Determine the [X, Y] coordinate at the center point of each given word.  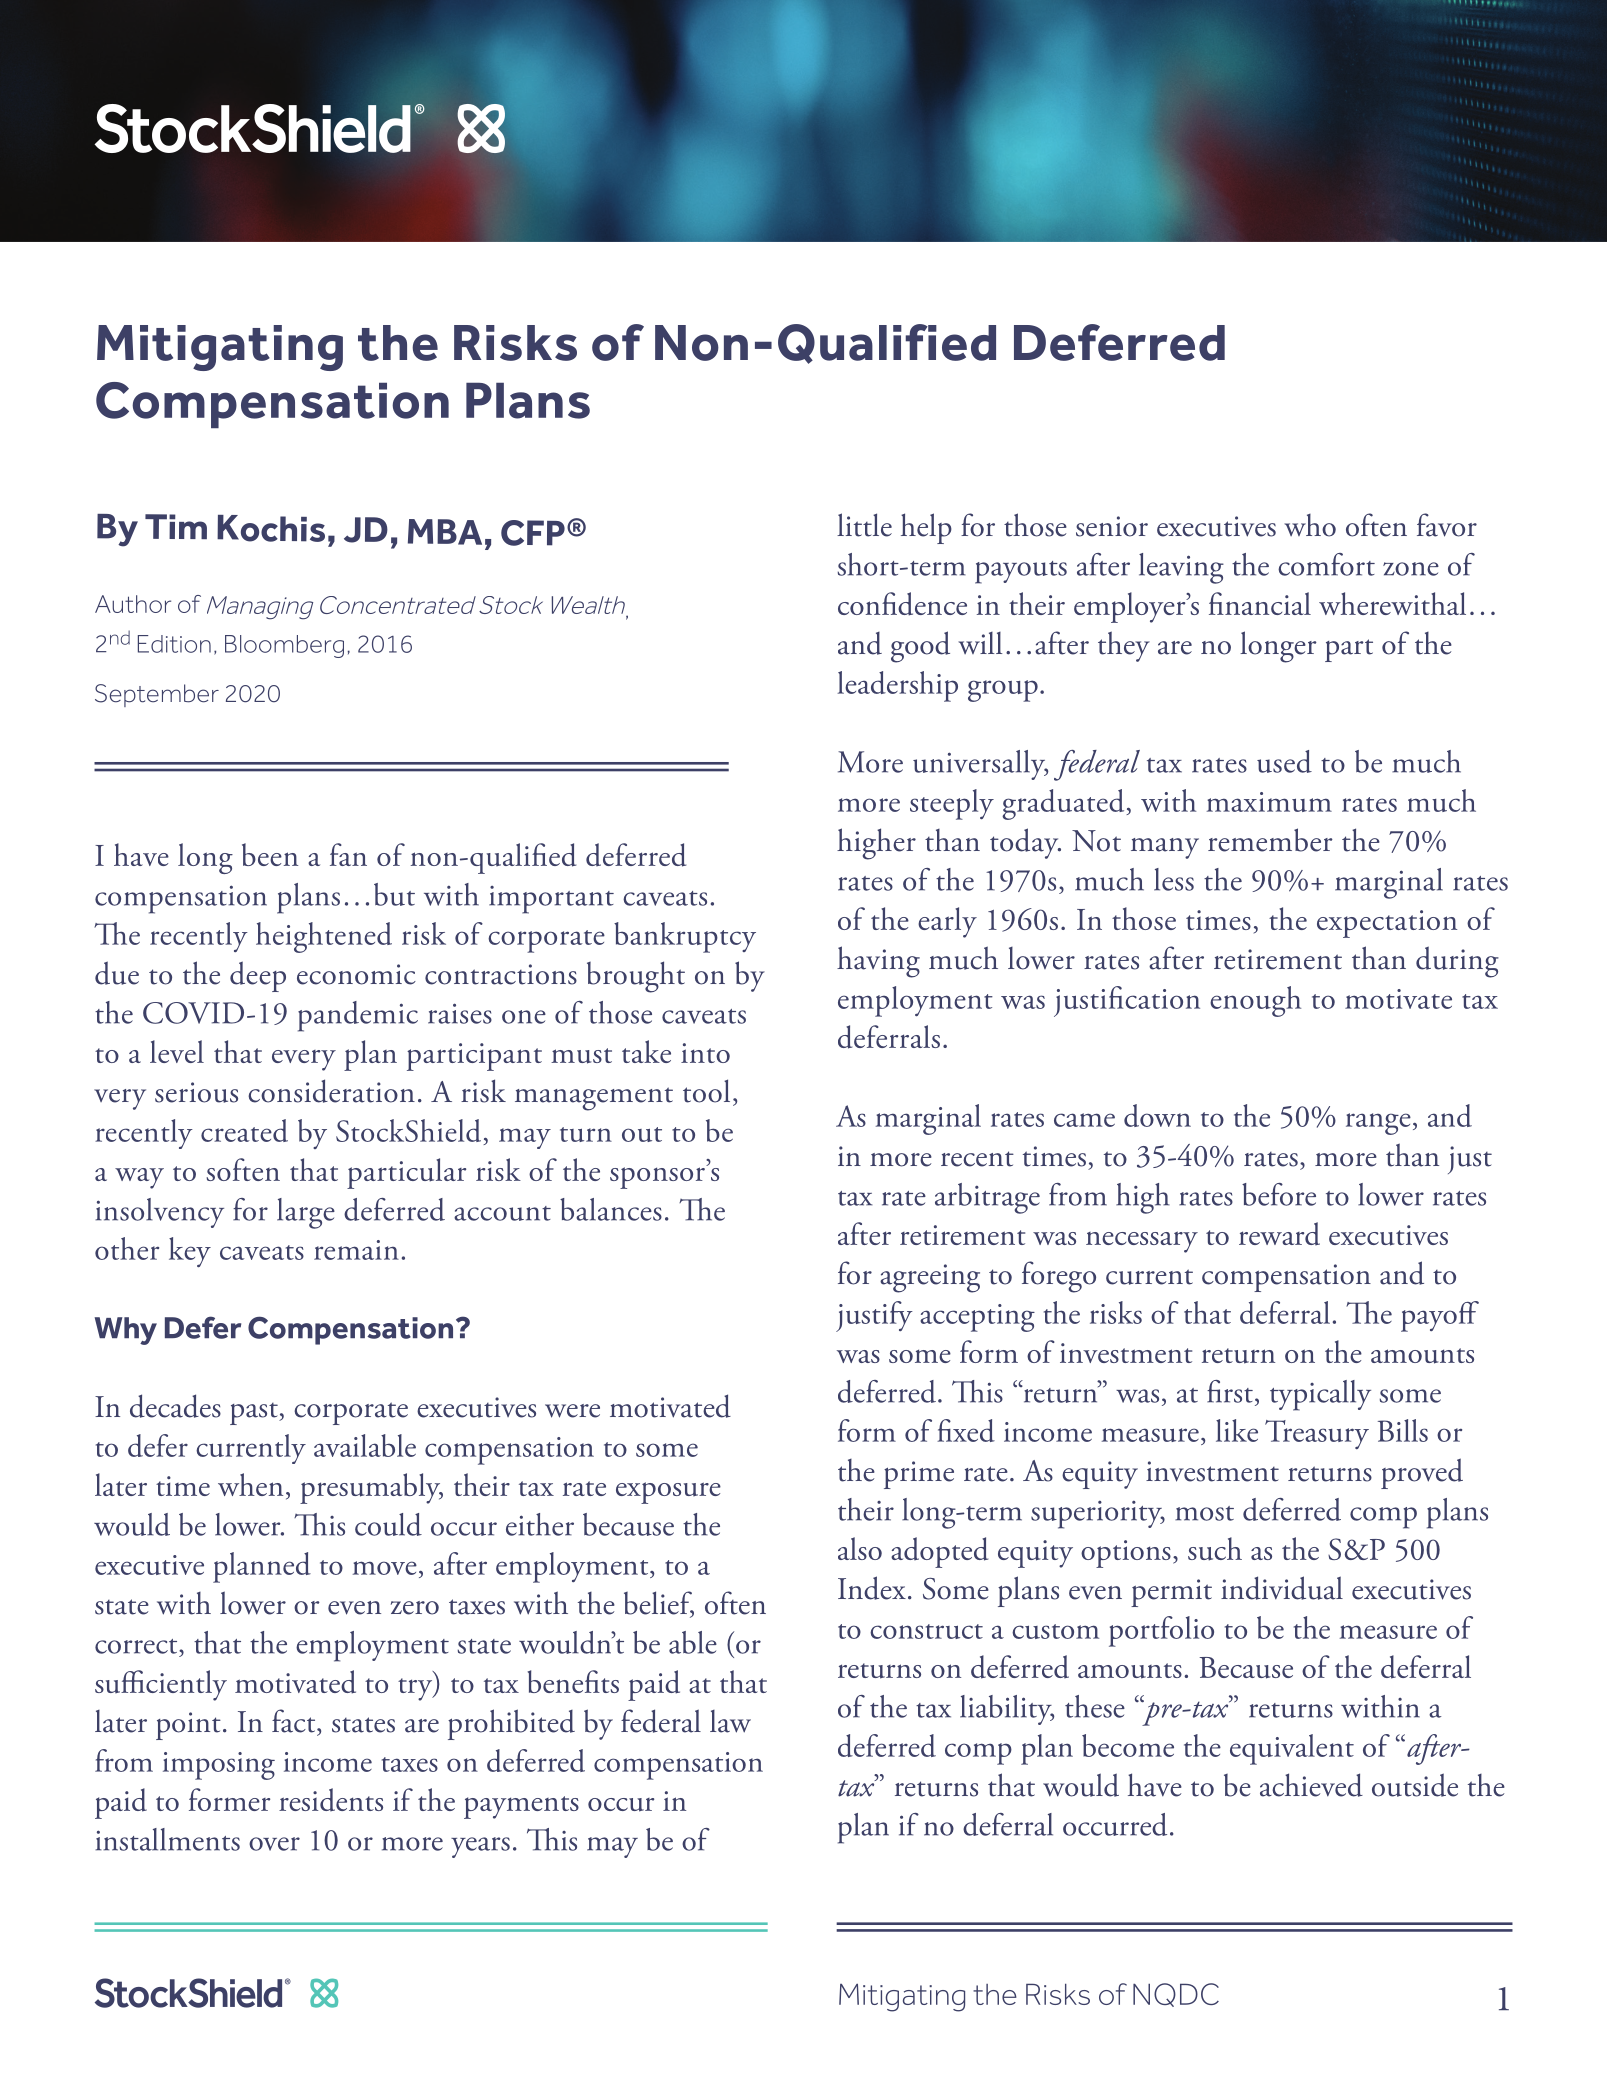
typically [1320, 1395]
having [878, 962]
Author [133, 604]
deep [258, 976]
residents [331, 1799]
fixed [966, 1430]
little [864, 525]
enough [1255, 1001]
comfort [1326, 564]
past [255, 1414]
